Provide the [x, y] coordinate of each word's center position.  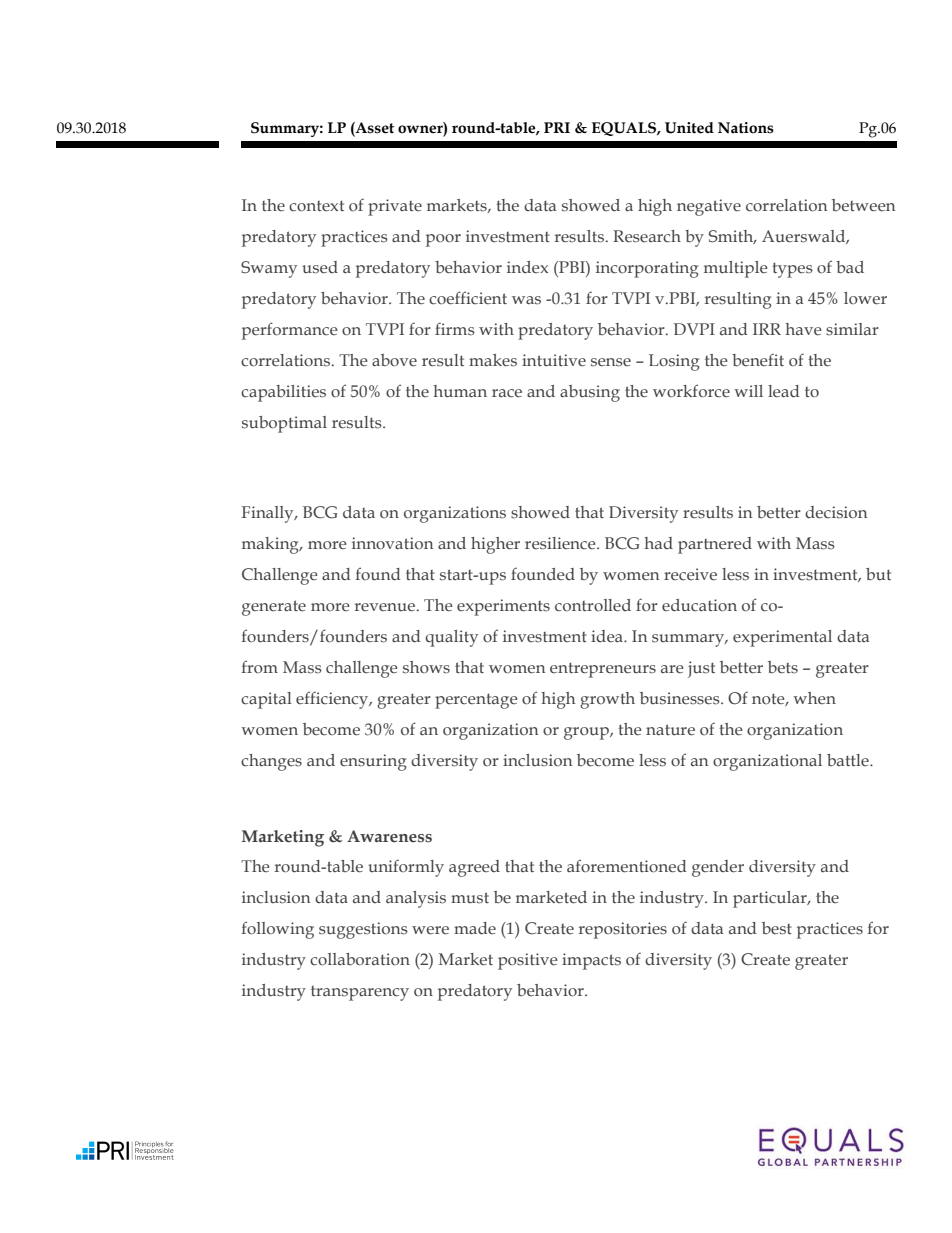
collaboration [360, 959]
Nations [746, 128]
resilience [561, 543]
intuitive [554, 360]
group [587, 733]
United [689, 128]
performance [290, 331]
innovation [393, 543]
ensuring [373, 762]
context [316, 206]
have [803, 329]
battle [849, 760]
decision [836, 512]
